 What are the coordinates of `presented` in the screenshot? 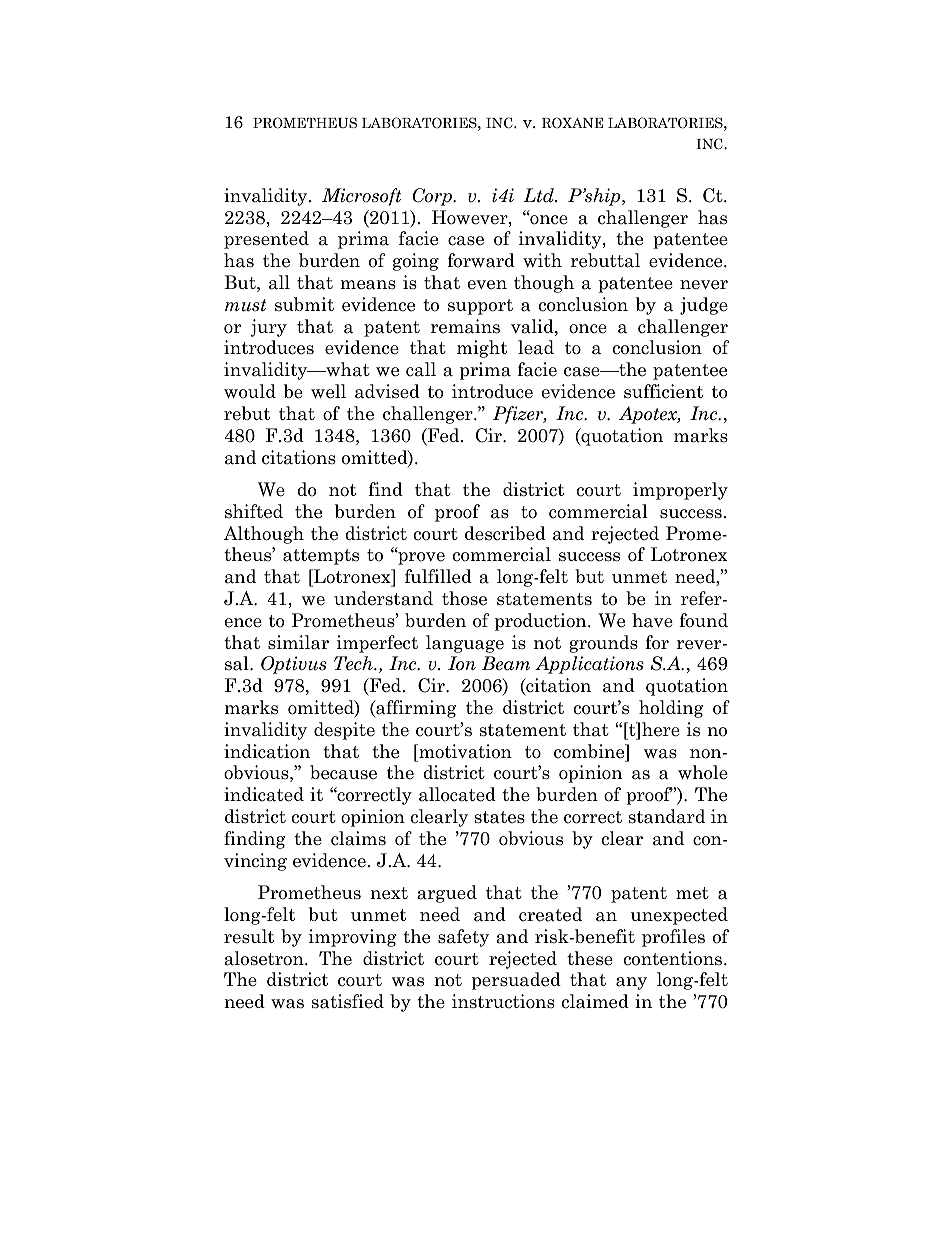 It's located at (266, 240).
